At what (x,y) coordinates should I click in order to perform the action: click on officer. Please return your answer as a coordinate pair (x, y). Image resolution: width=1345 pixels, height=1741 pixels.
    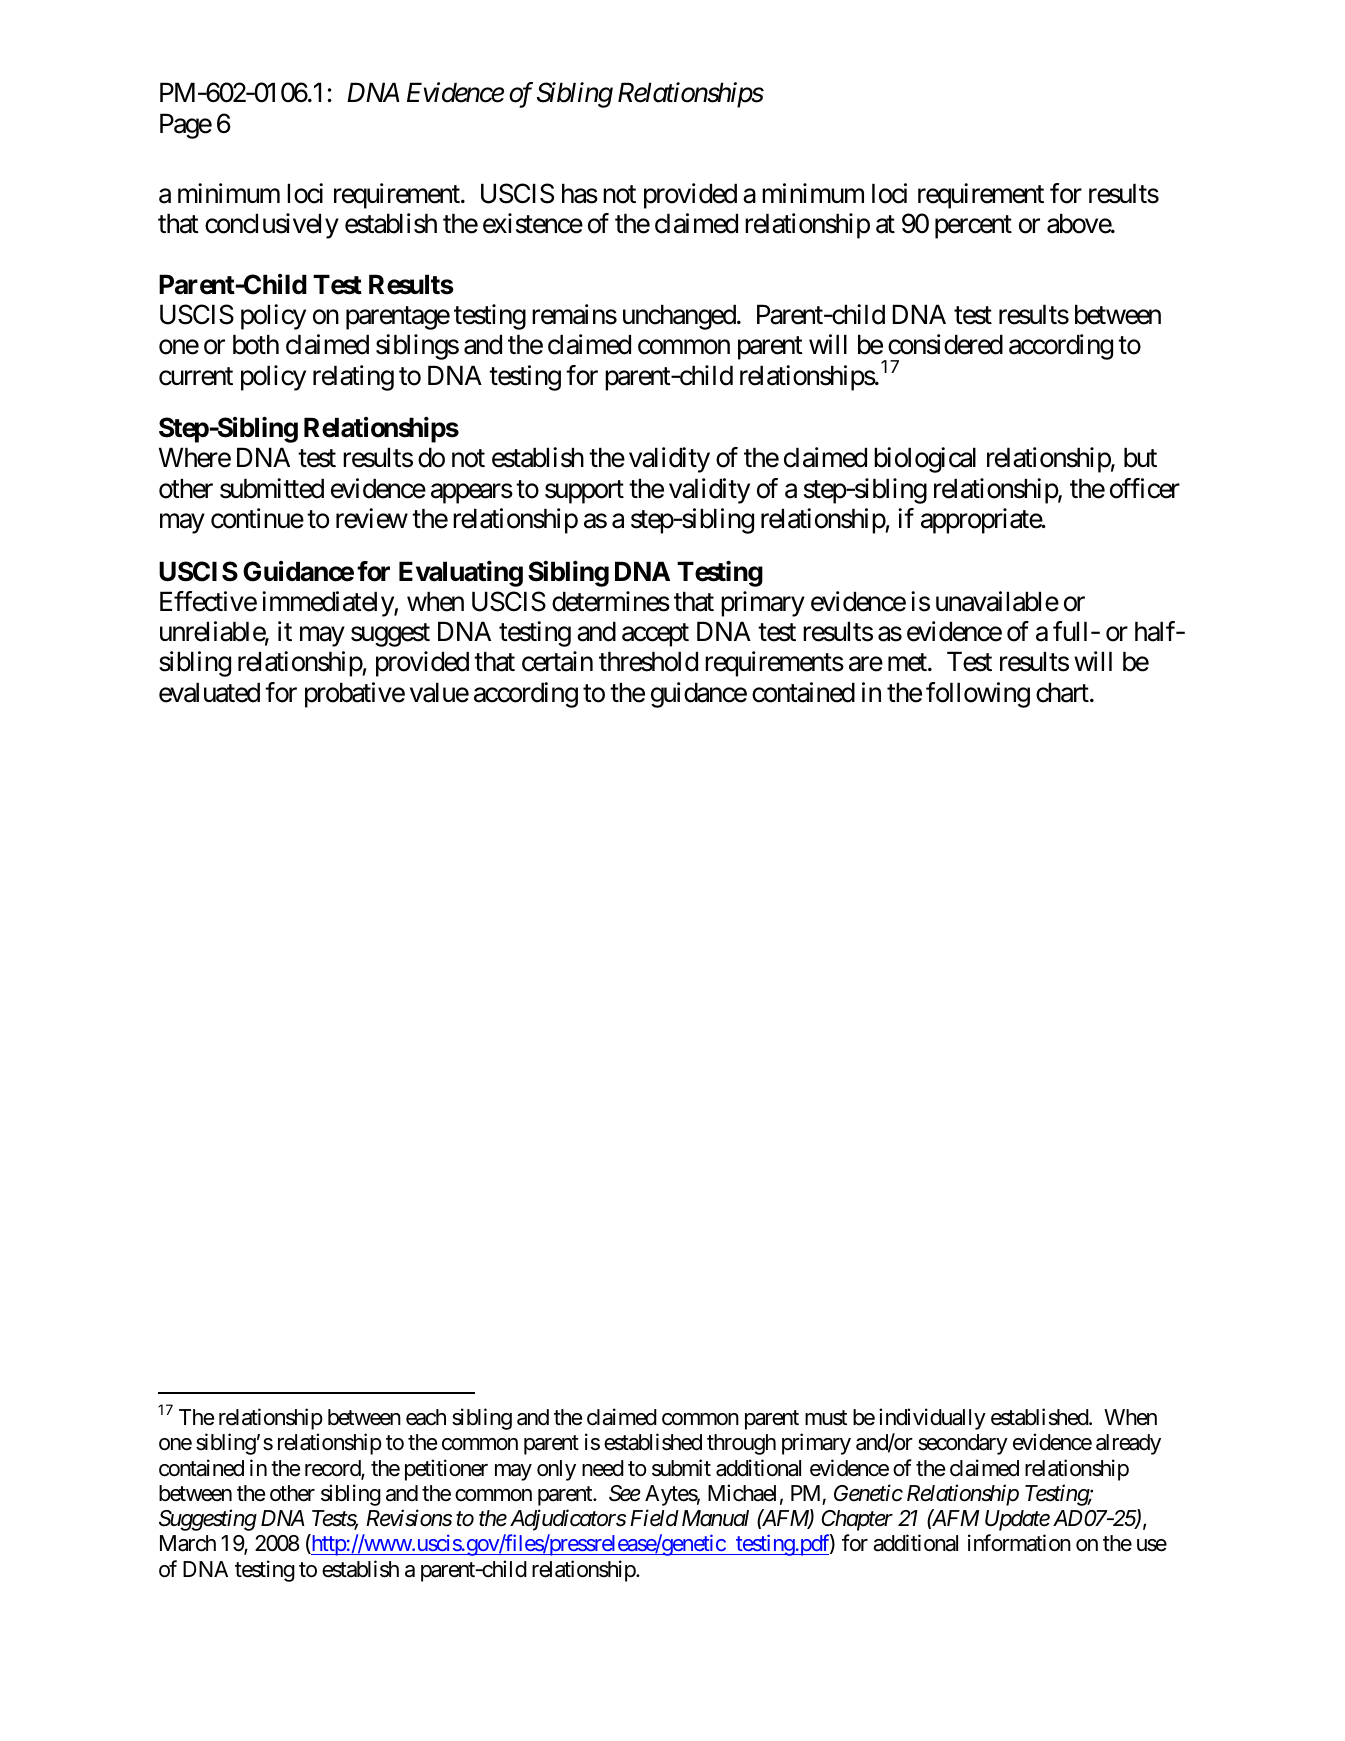
    Looking at the image, I should click on (1145, 488).
